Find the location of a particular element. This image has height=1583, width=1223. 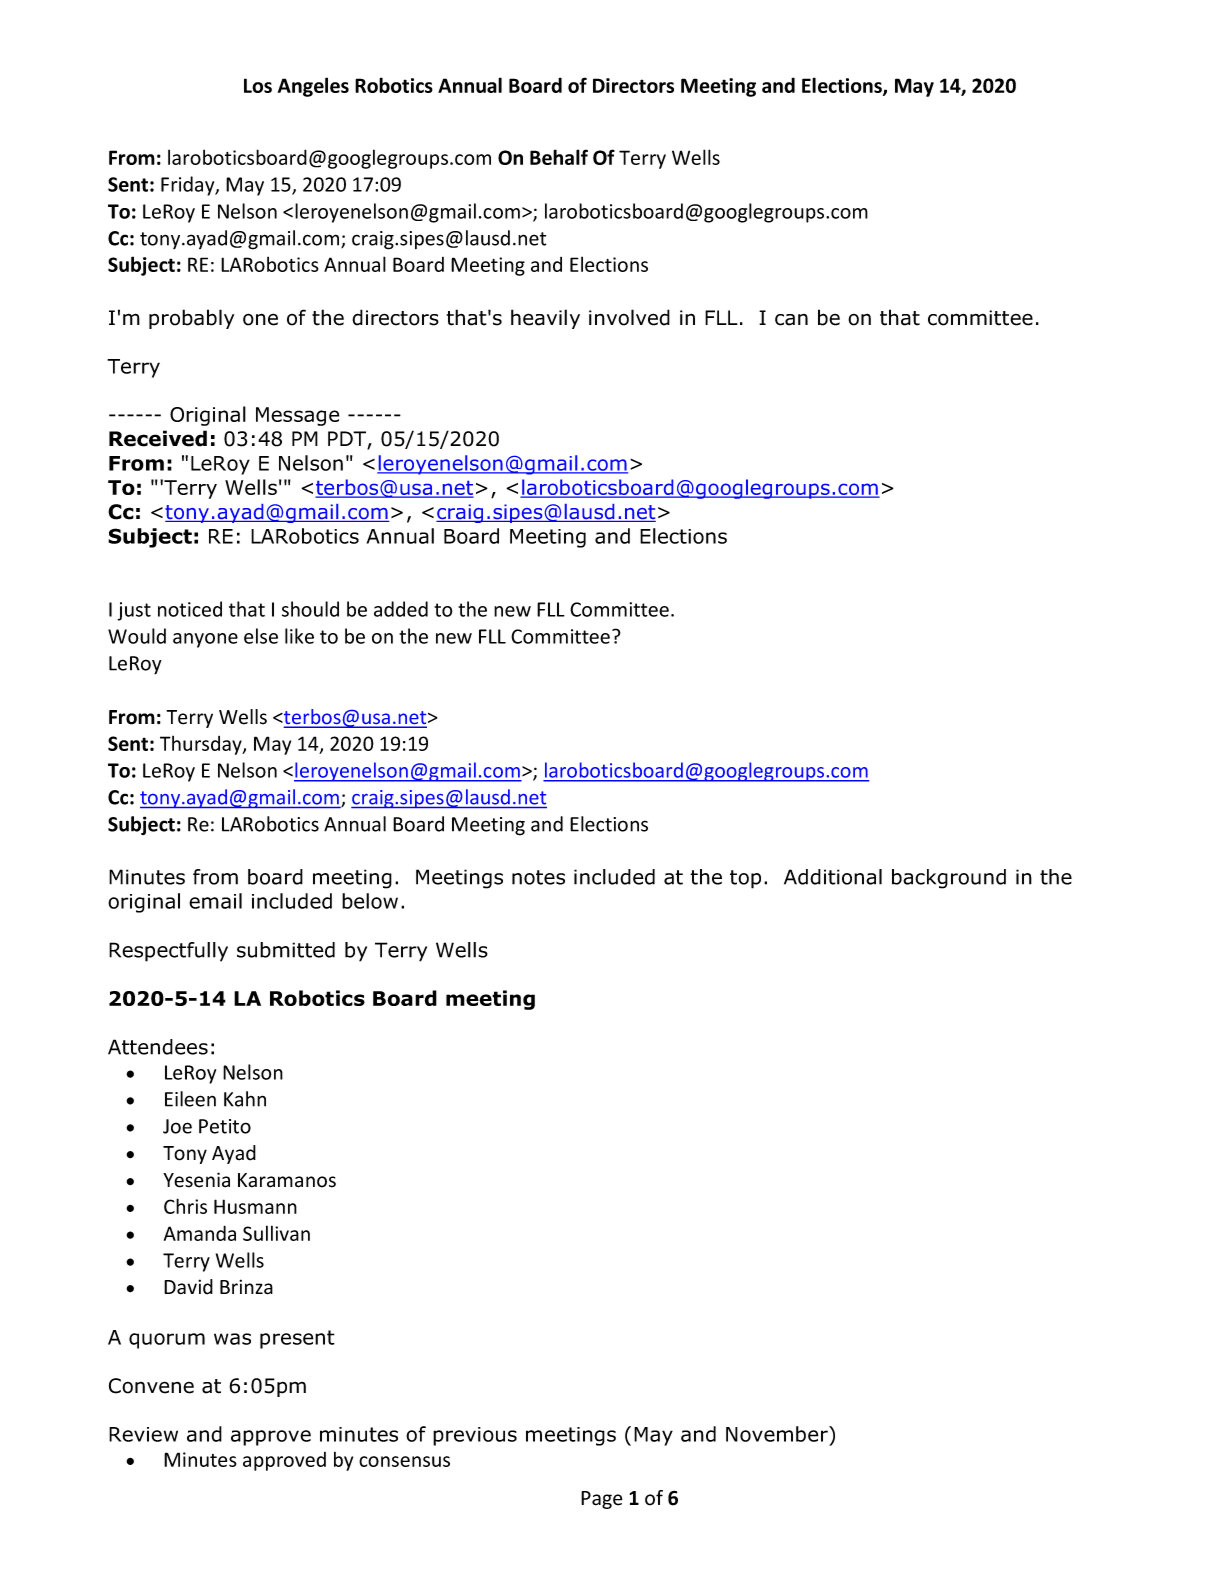

background is located at coordinates (949, 879).
